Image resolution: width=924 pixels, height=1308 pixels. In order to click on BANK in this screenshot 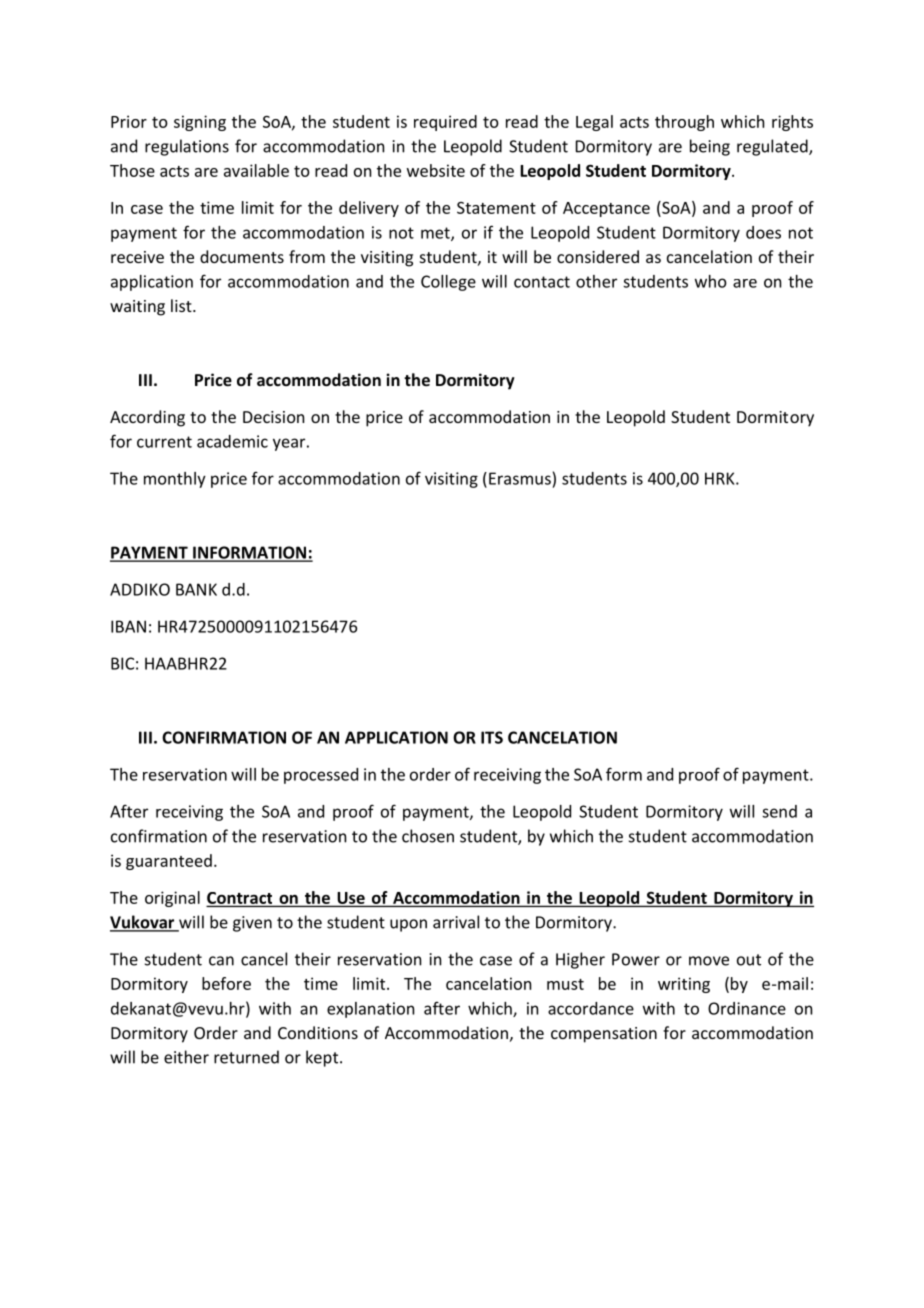, I will do `click(196, 589)`.
